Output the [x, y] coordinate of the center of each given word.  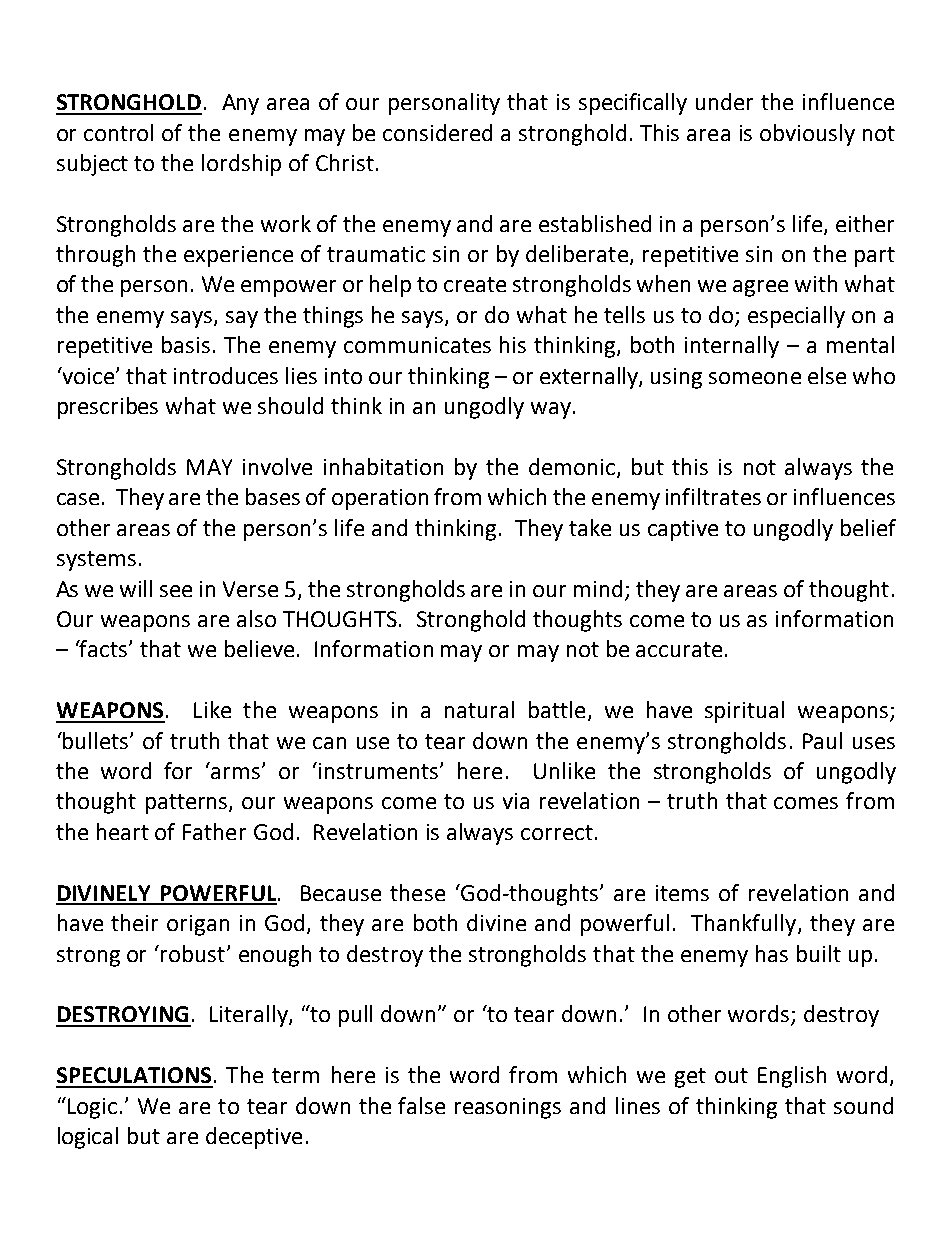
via [516, 801]
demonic [572, 466]
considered [437, 132]
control [118, 132]
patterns [188, 804]
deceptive [254, 1138]
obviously [807, 135]
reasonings [508, 1108]
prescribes [108, 408]
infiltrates [713, 496]
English [792, 1077]
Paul [822, 740]
